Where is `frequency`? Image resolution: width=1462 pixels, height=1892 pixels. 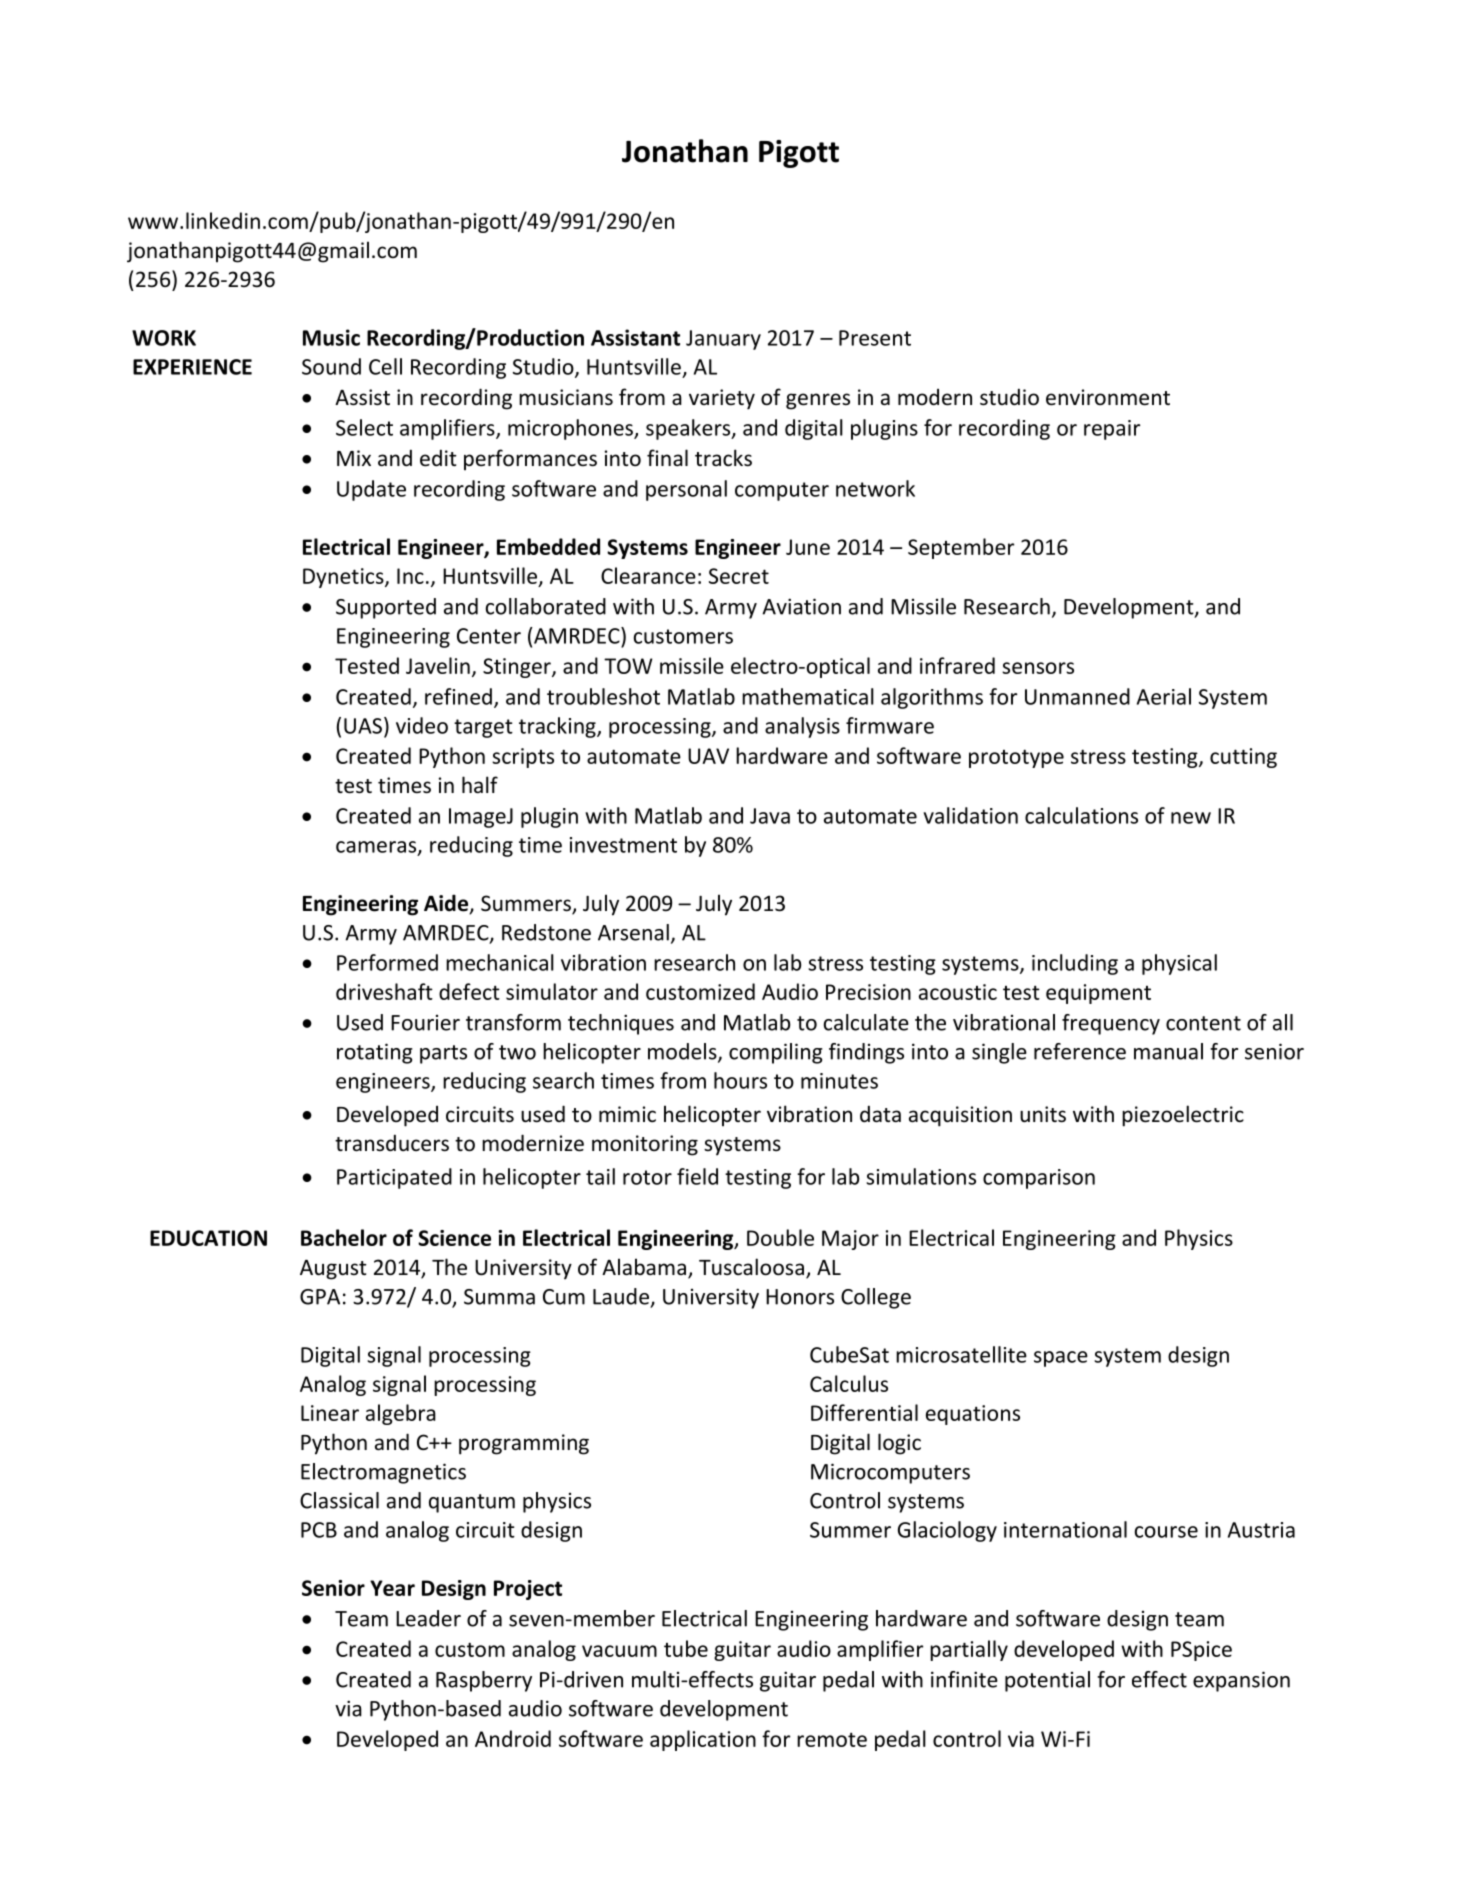
frequency is located at coordinates (1111, 1024).
